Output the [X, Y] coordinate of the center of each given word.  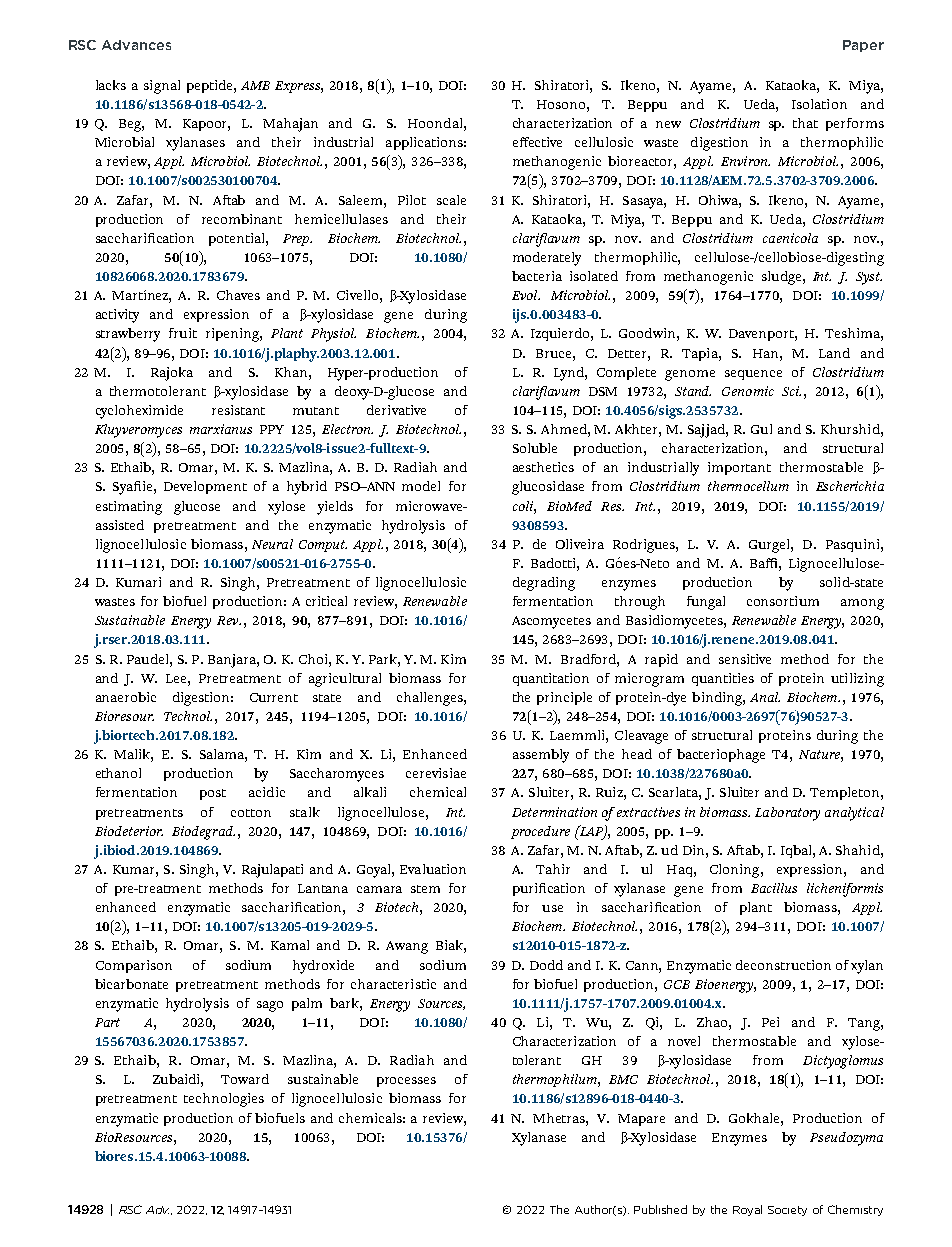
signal [162, 87]
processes [406, 1082]
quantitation [551, 679]
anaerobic [126, 697]
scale [451, 200]
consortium [783, 601]
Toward [245, 1079]
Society [787, 1211]
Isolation [819, 104]
